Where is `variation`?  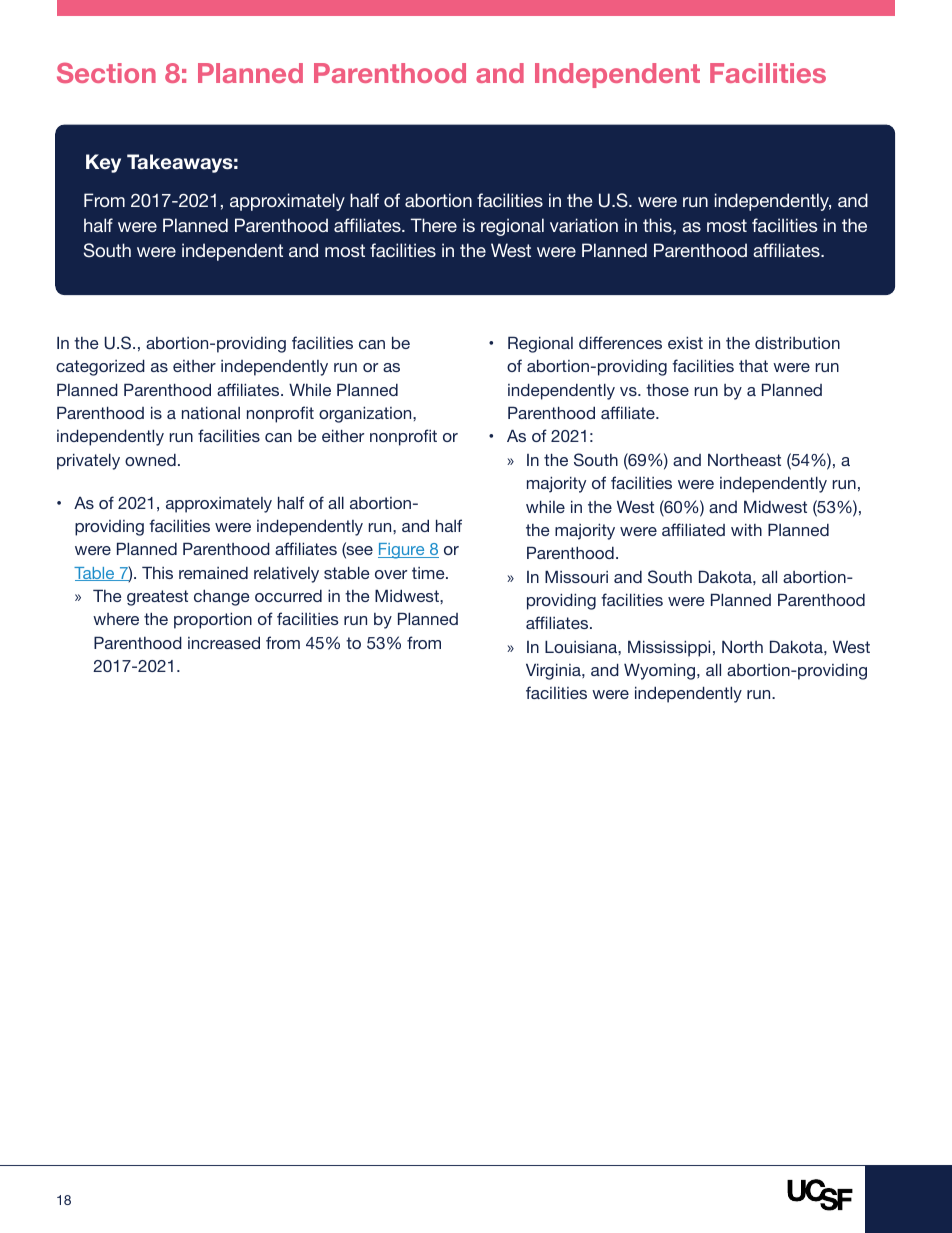 variation is located at coordinates (584, 225).
